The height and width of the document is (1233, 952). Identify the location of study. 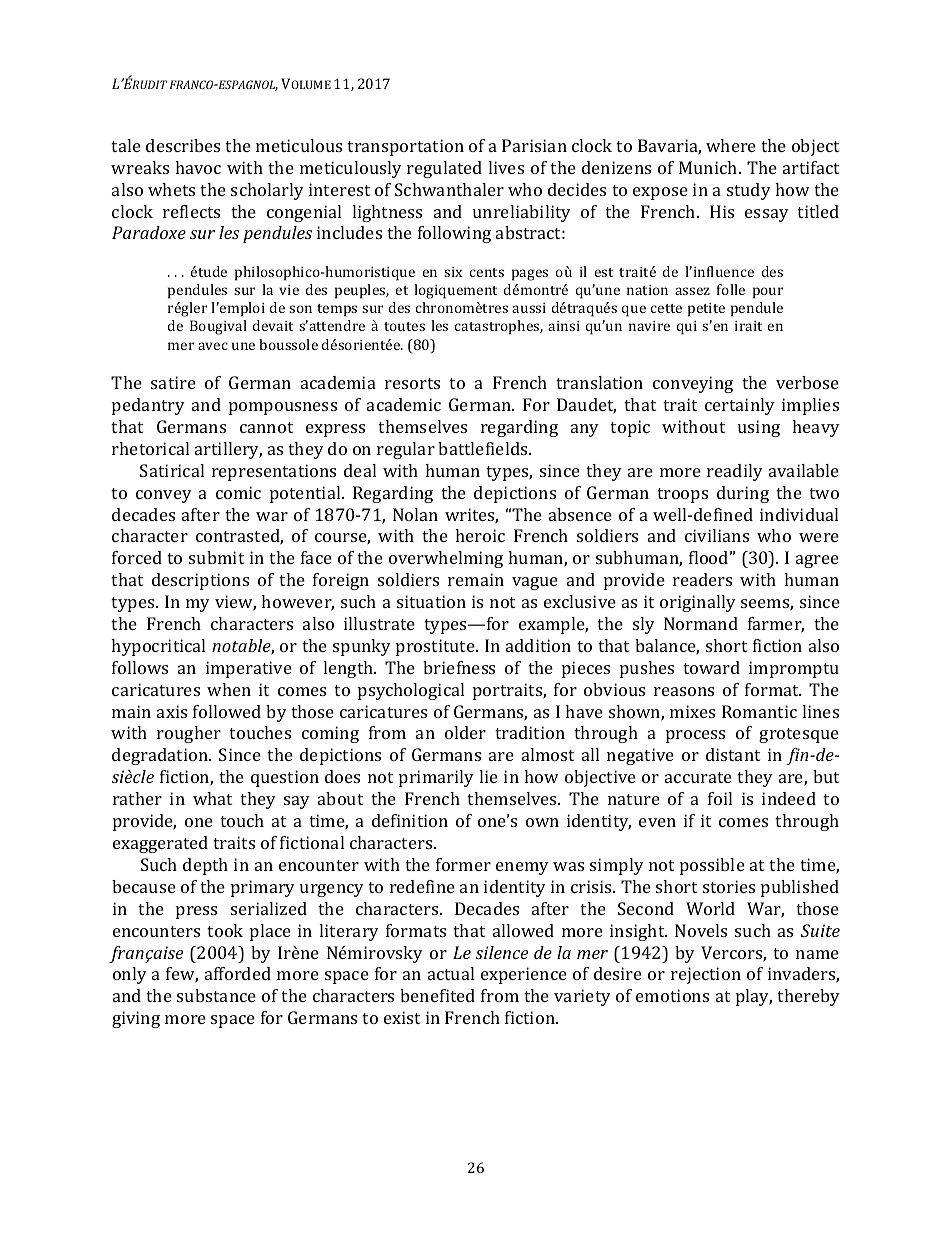
(749, 191).
